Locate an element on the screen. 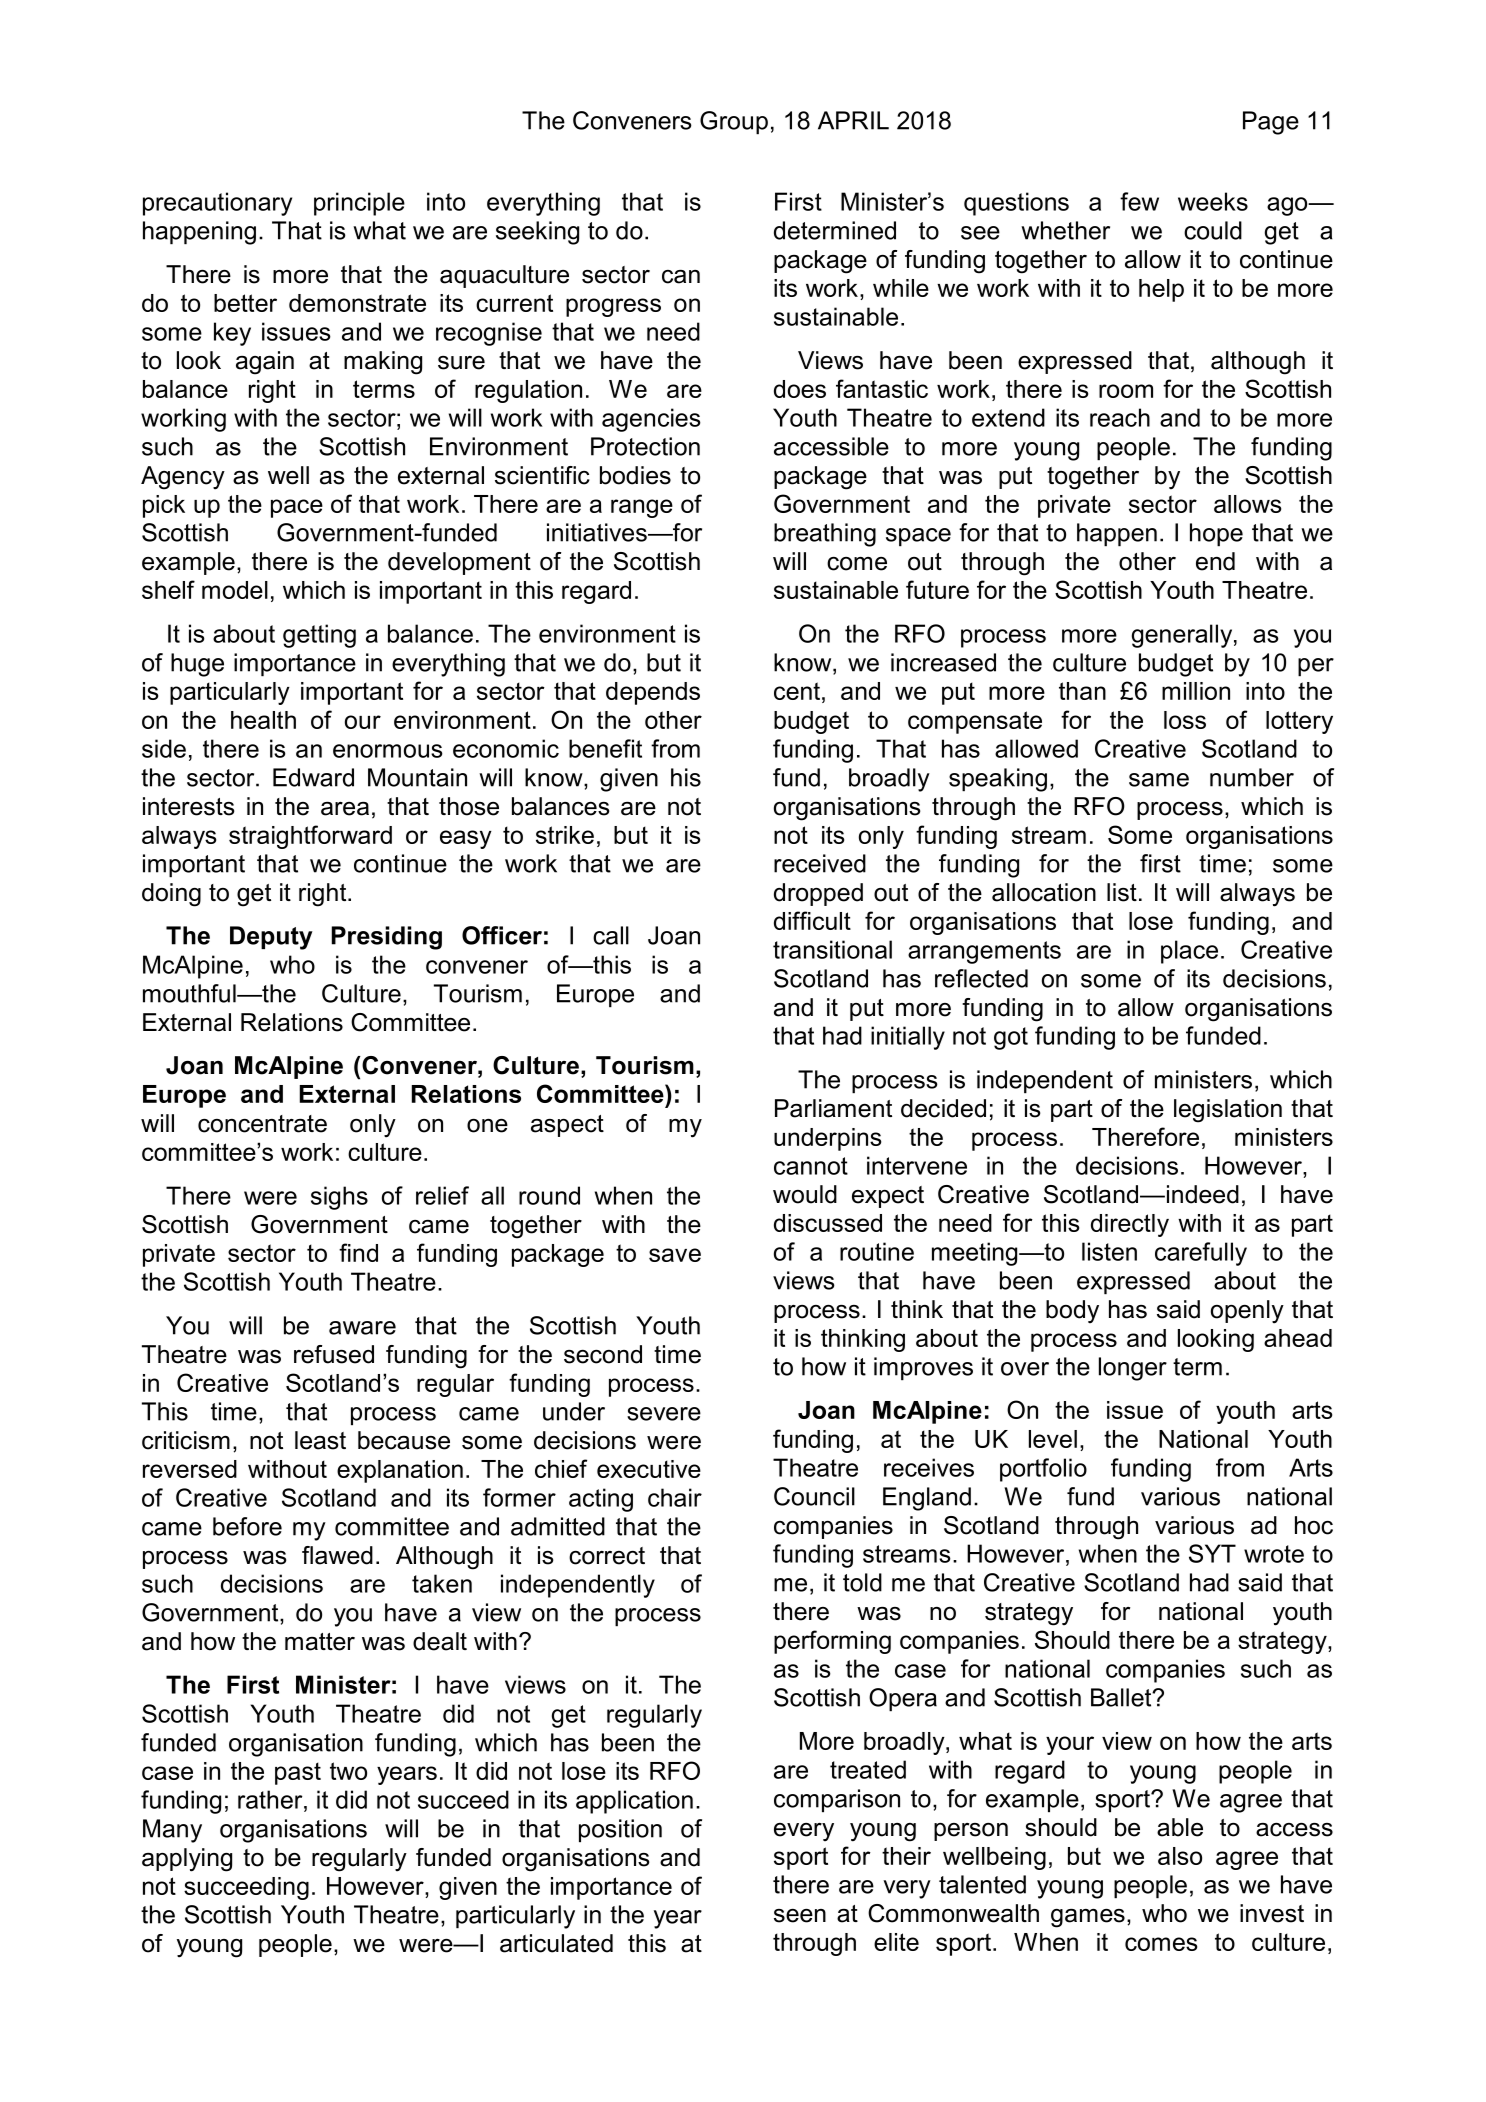 This screenshot has width=1486, height=2102. depends is located at coordinates (653, 693).
